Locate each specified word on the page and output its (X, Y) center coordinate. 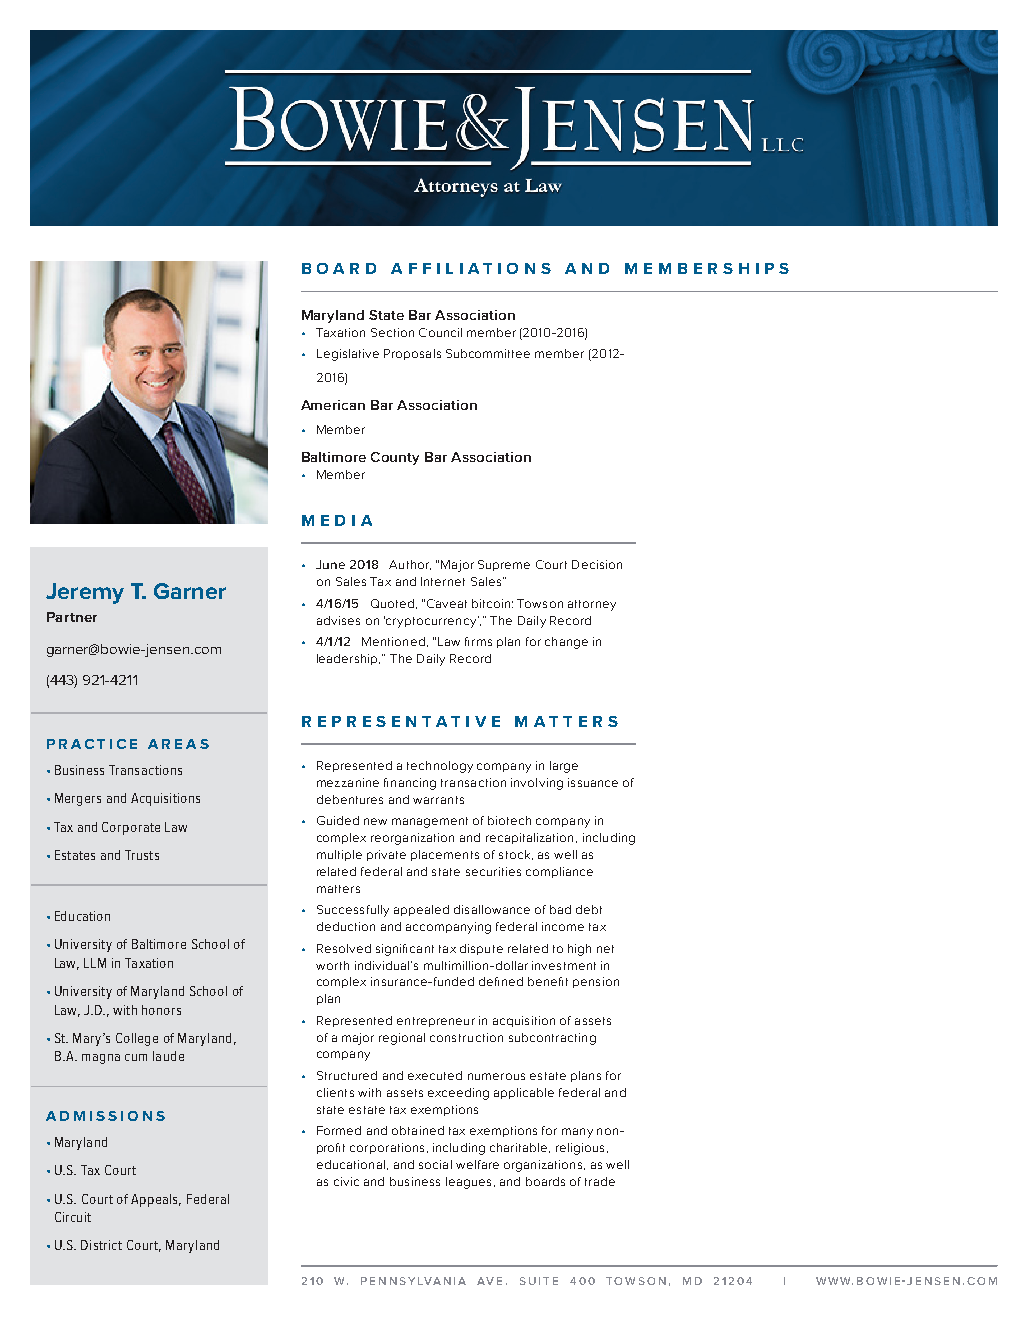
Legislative (348, 355)
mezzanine (348, 782)
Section (392, 332)
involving (537, 784)
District (101, 1245)
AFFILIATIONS (471, 268)
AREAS (178, 744)
